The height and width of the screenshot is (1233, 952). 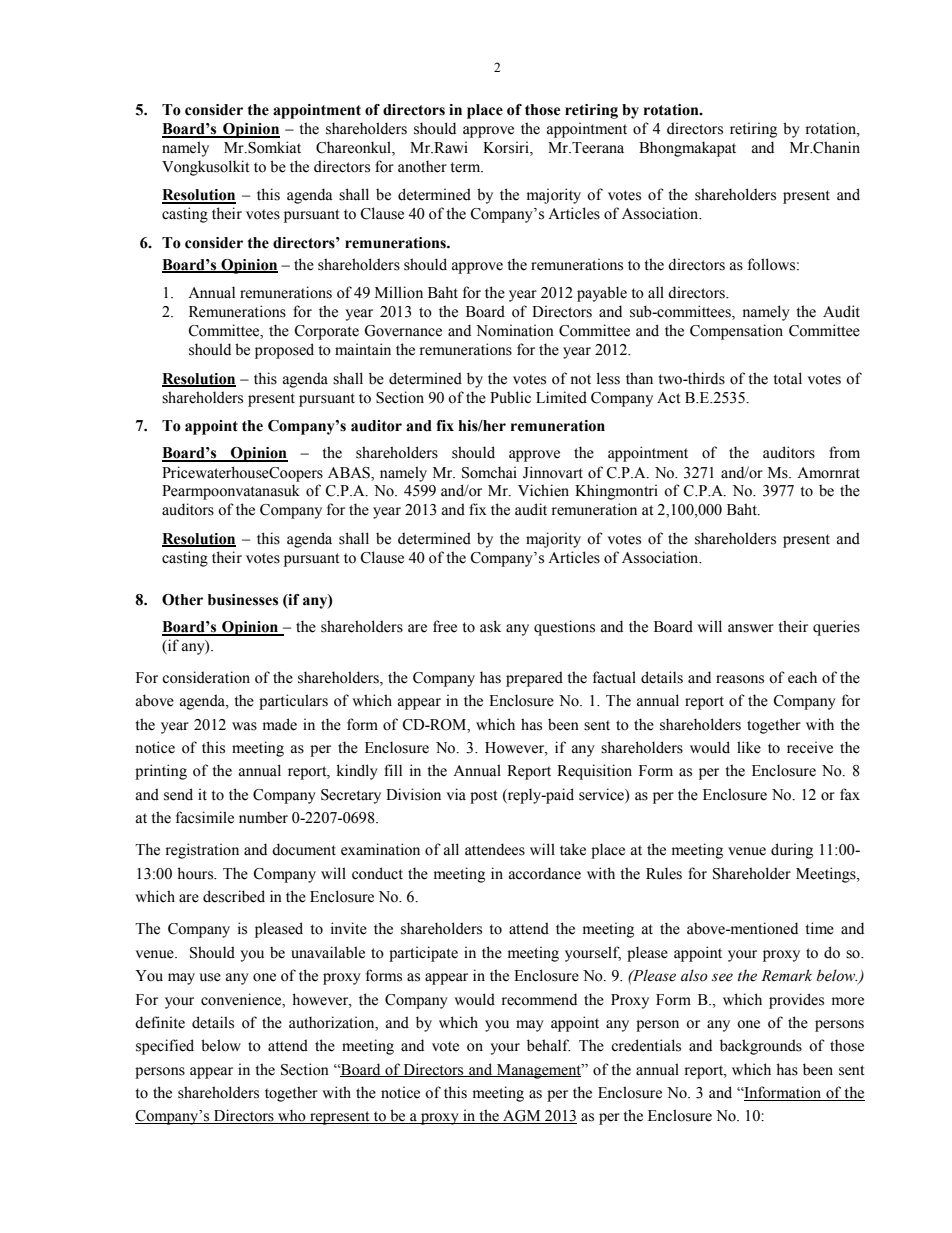 I want to click on who, so click(x=292, y=1116).
